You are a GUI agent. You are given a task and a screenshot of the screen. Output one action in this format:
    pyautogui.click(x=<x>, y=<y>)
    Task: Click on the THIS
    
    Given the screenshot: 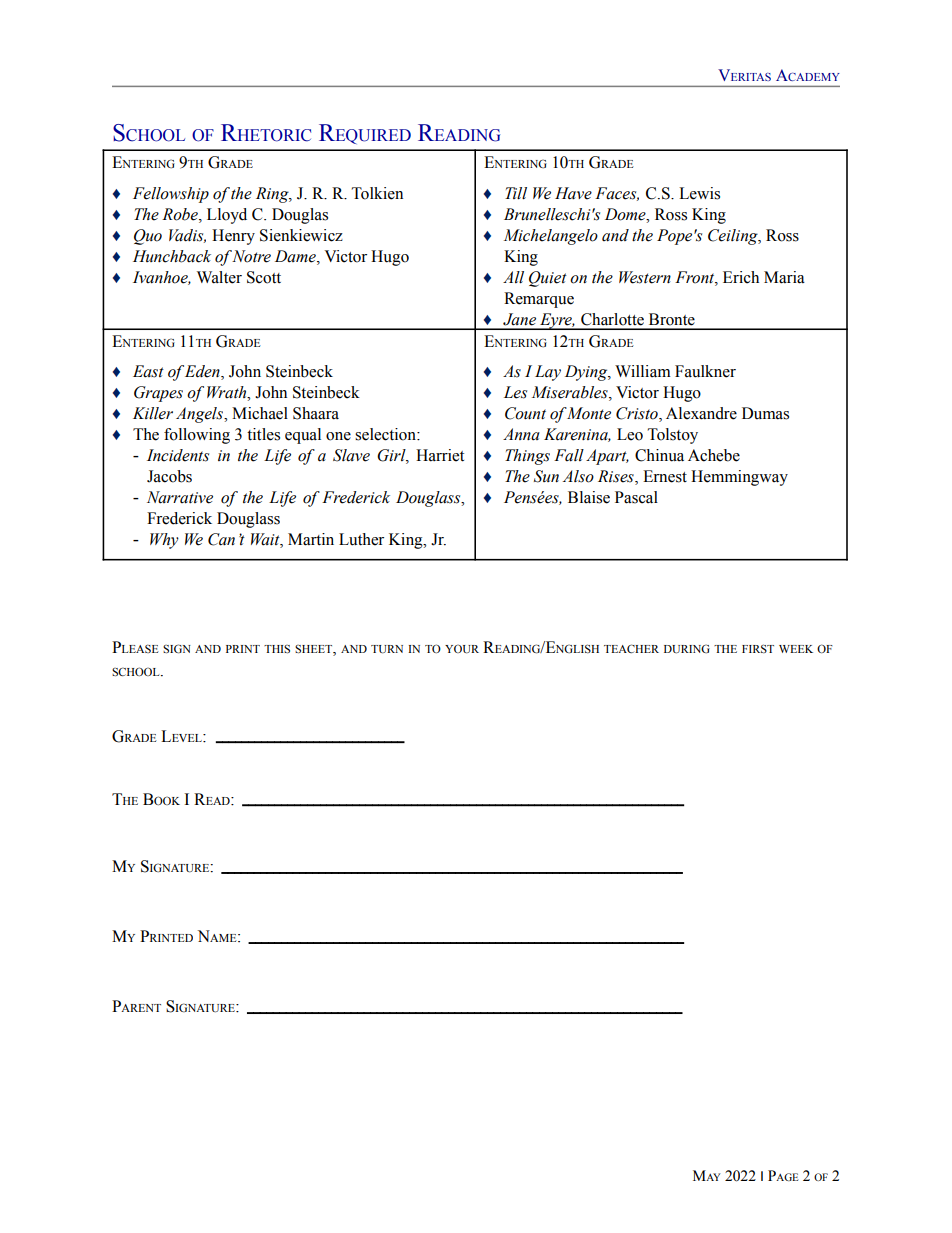 What is the action you would take?
    pyautogui.click(x=277, y=649)
